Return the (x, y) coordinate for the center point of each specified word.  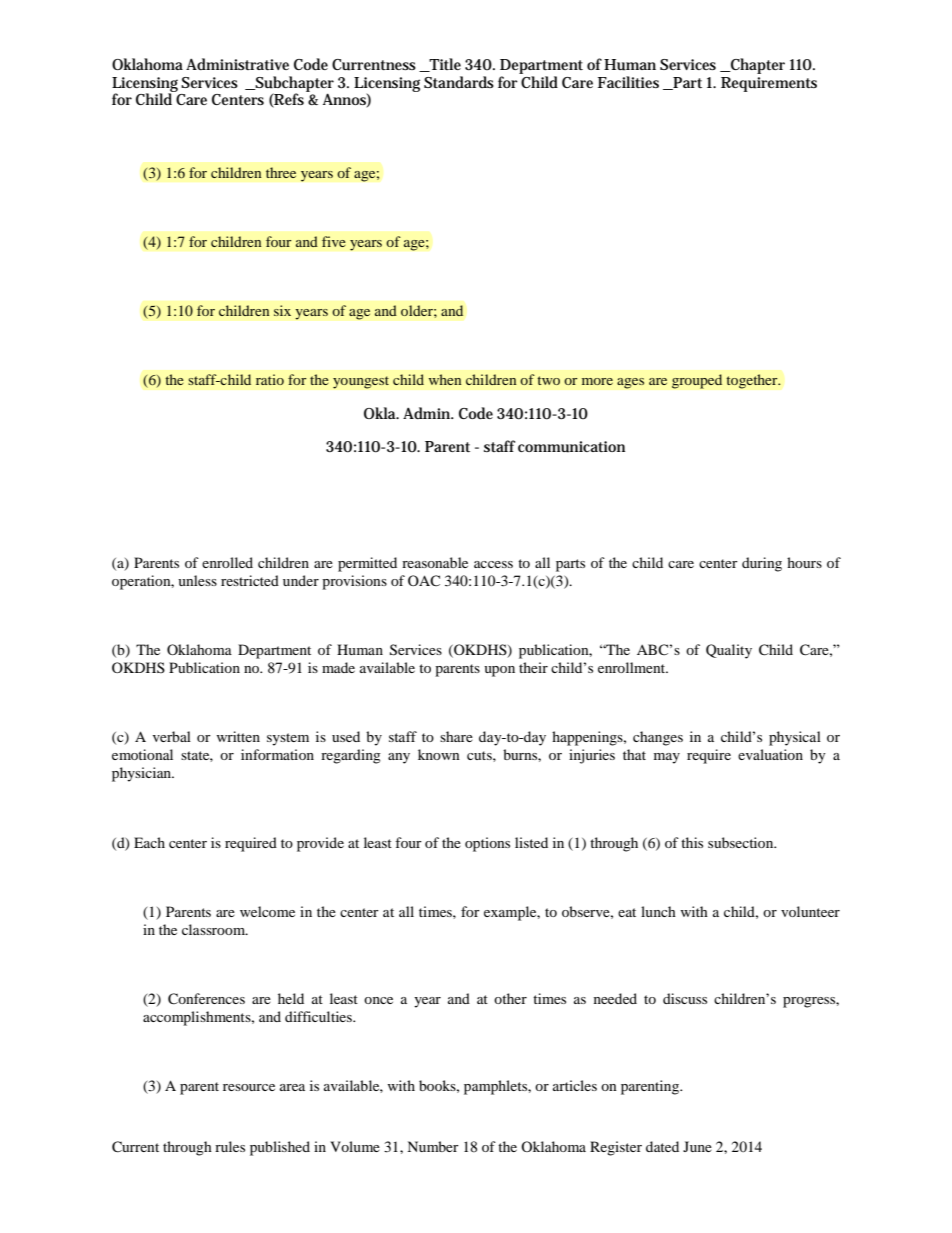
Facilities (628, 82)
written (238, 736)
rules (230, 1146)
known (439, 754)
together (753, 381)
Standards (459, 82)
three (281, 172)
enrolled (227, 562)
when (445, 379)
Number (433, 1146)
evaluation (770, 754)
